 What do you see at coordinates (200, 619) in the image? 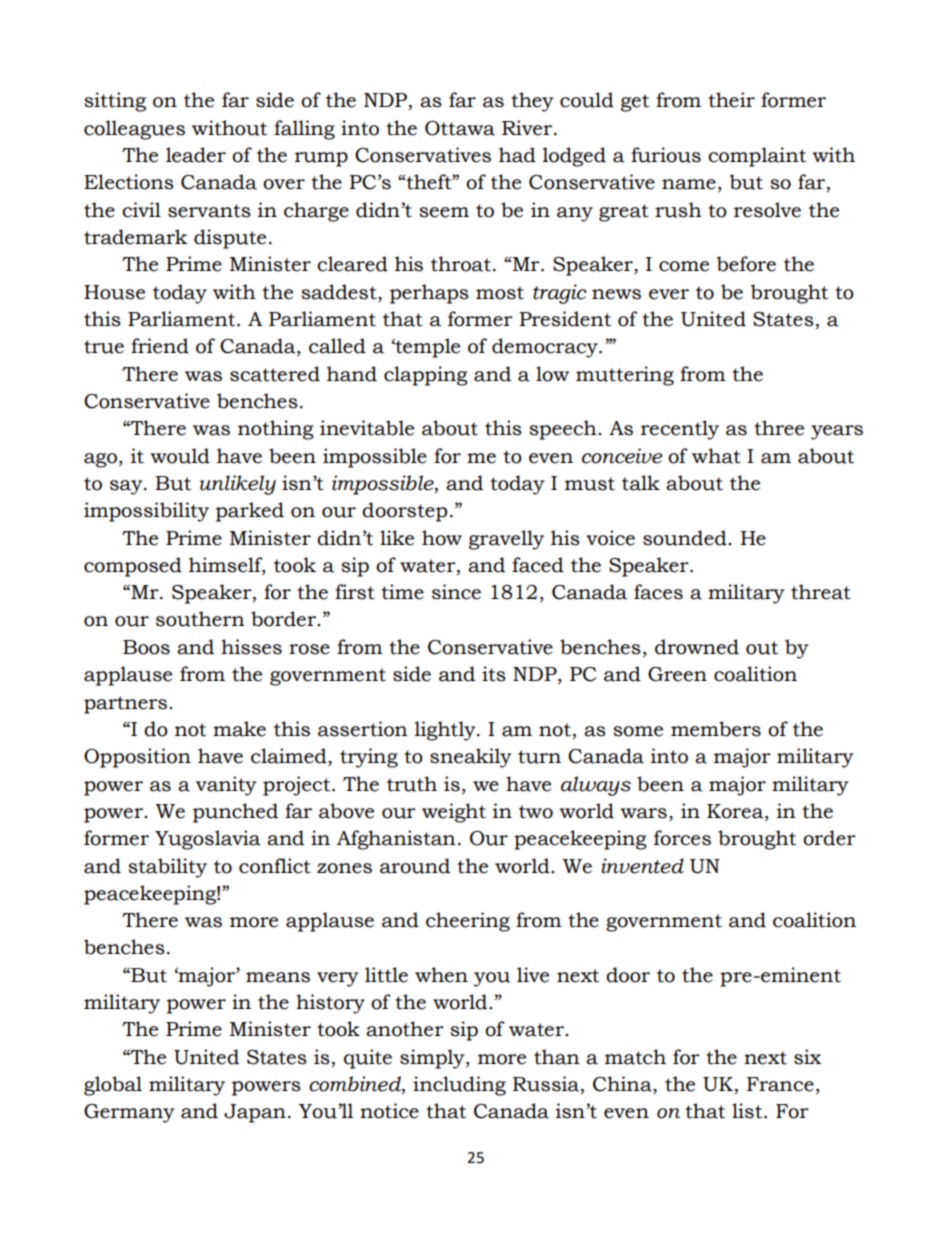
I see `southern` at bounding box center [200, 619].
